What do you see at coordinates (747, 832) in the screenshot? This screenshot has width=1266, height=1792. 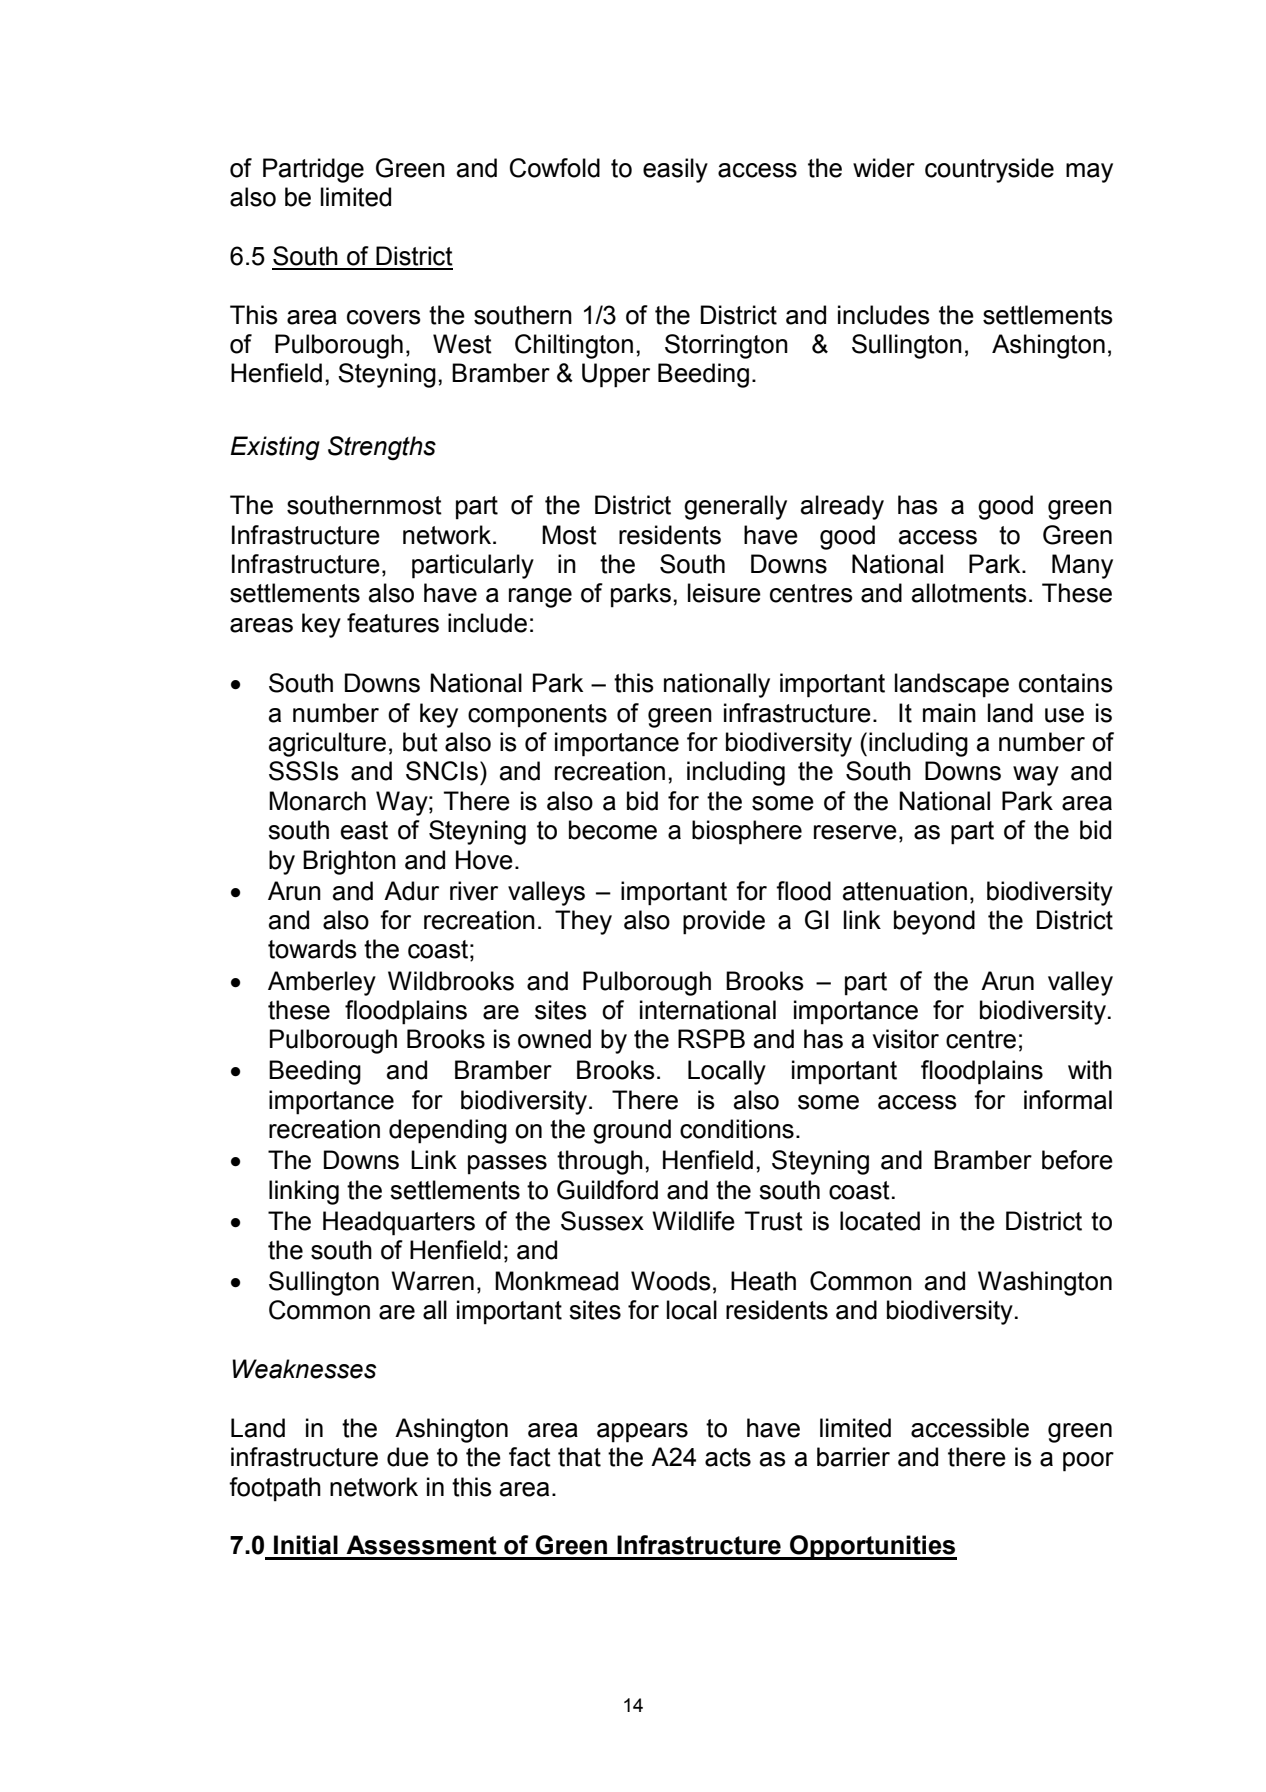 I see `biosphere` at bounding box center [747, 832].
